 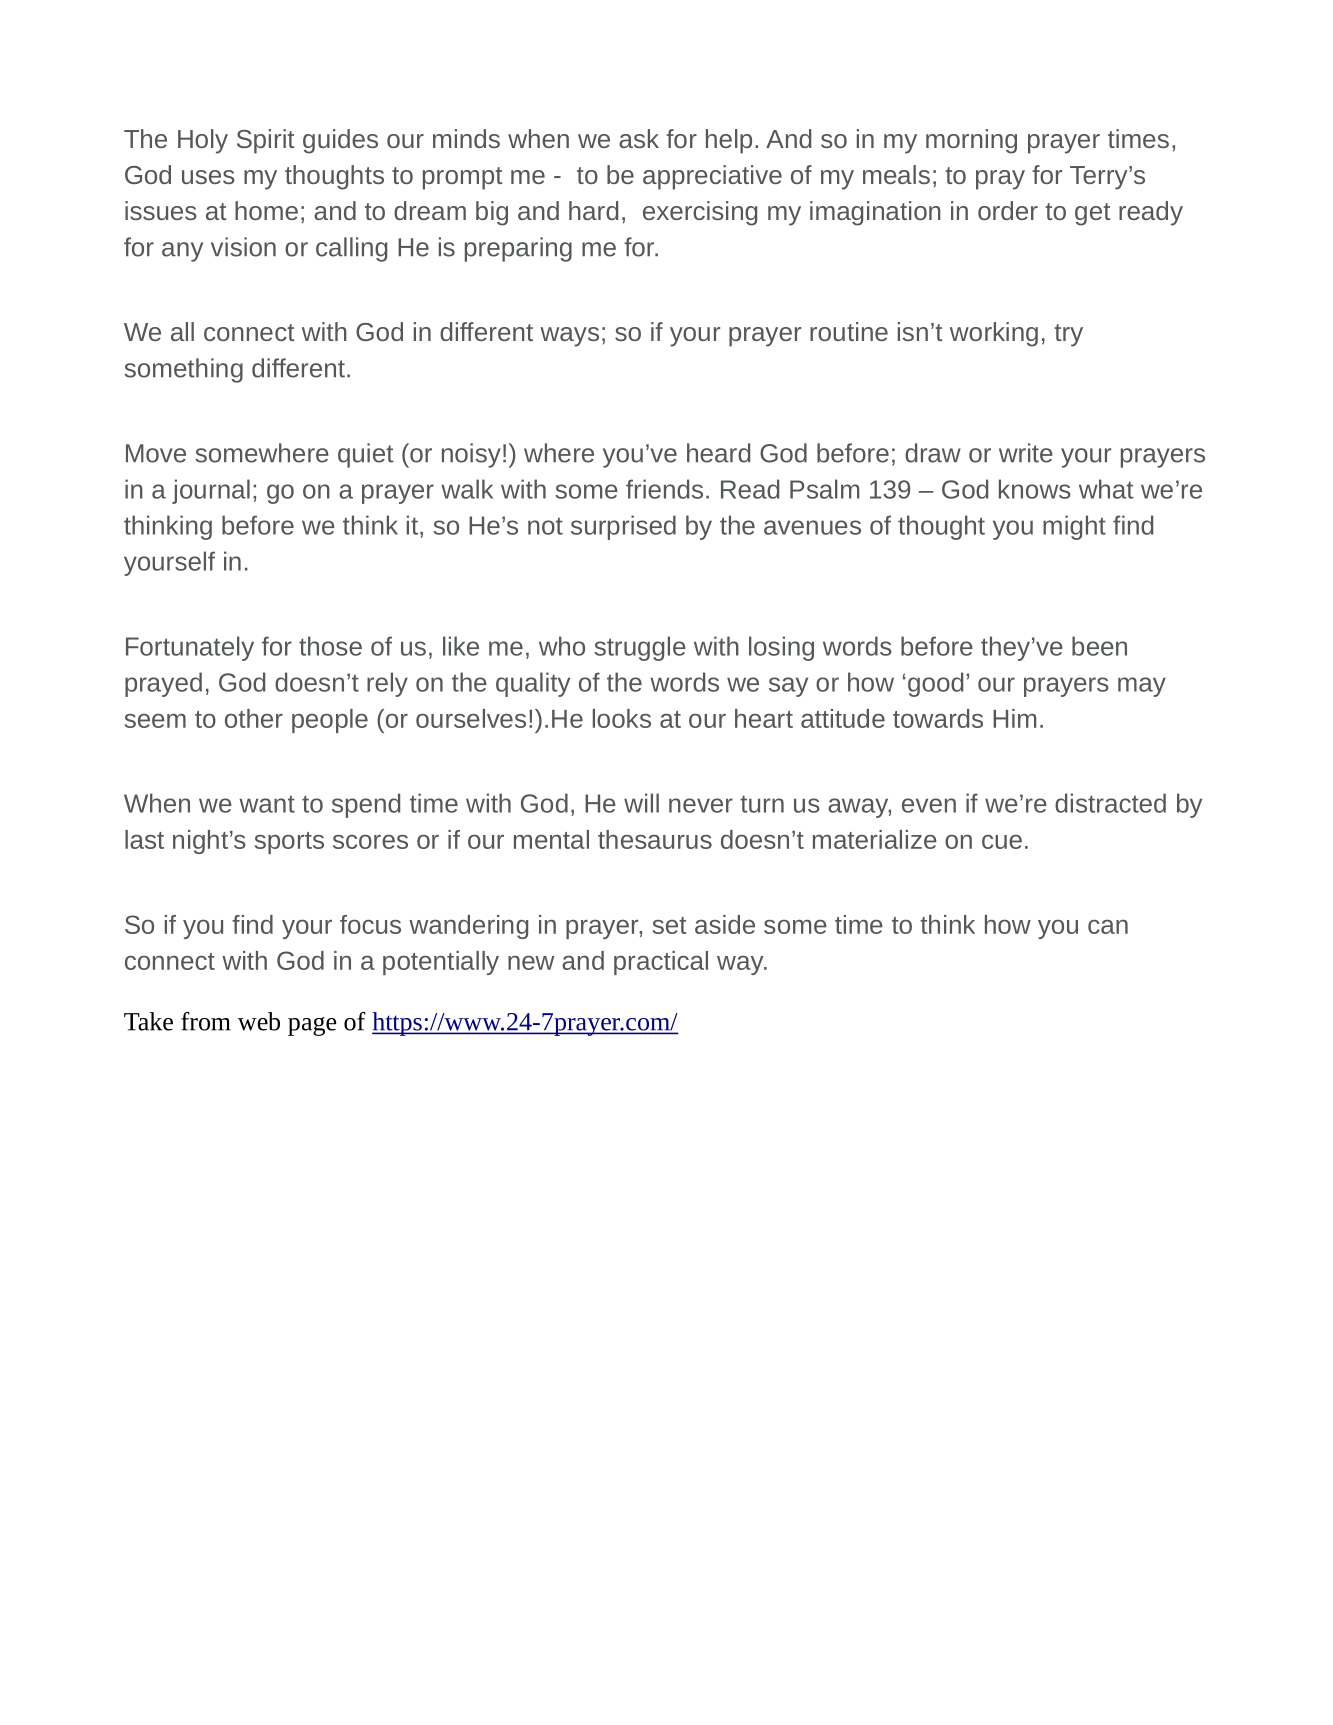 I want to click on working, so click(x=994, y=334).
